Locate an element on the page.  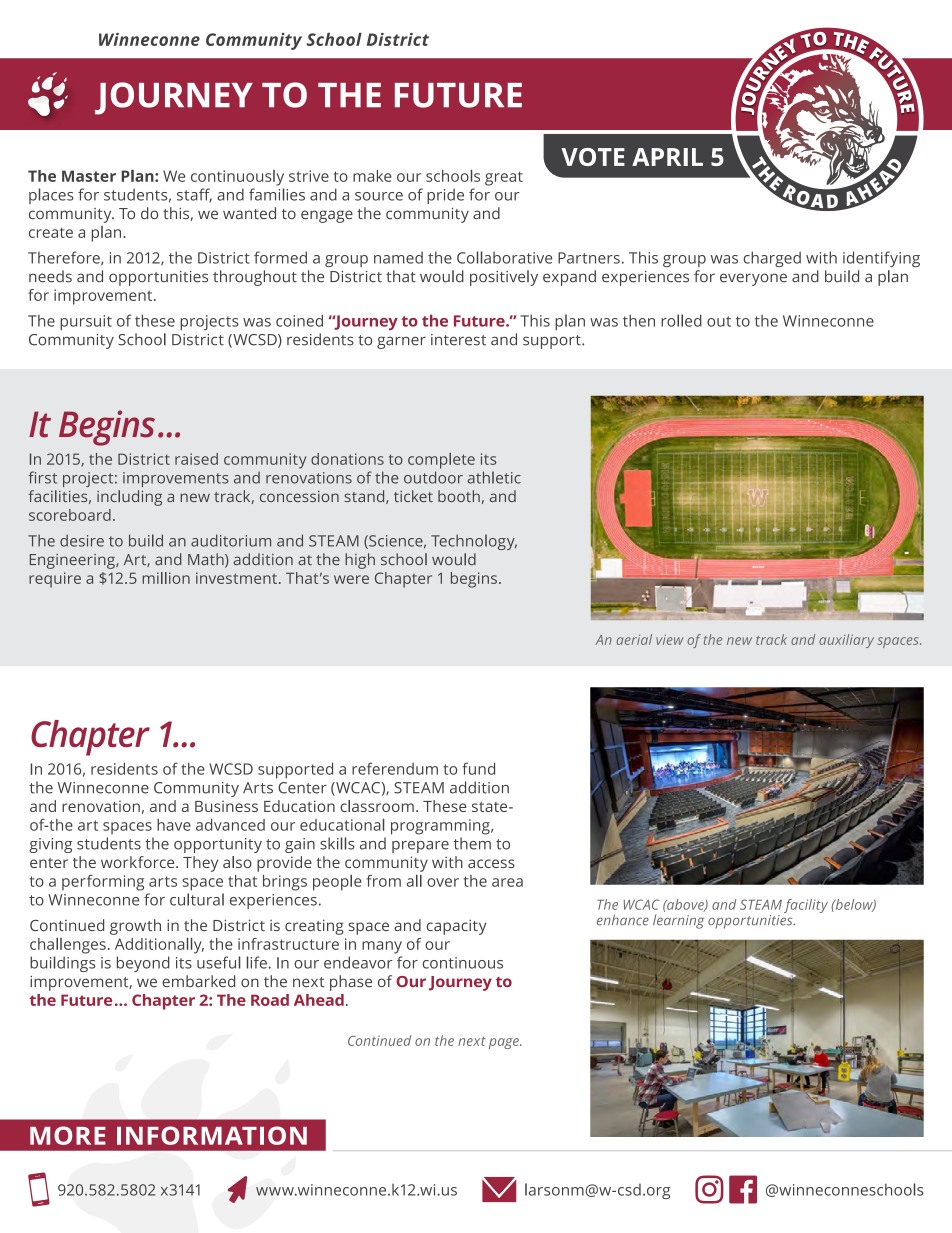
were is located at coordinates (351, 579).
